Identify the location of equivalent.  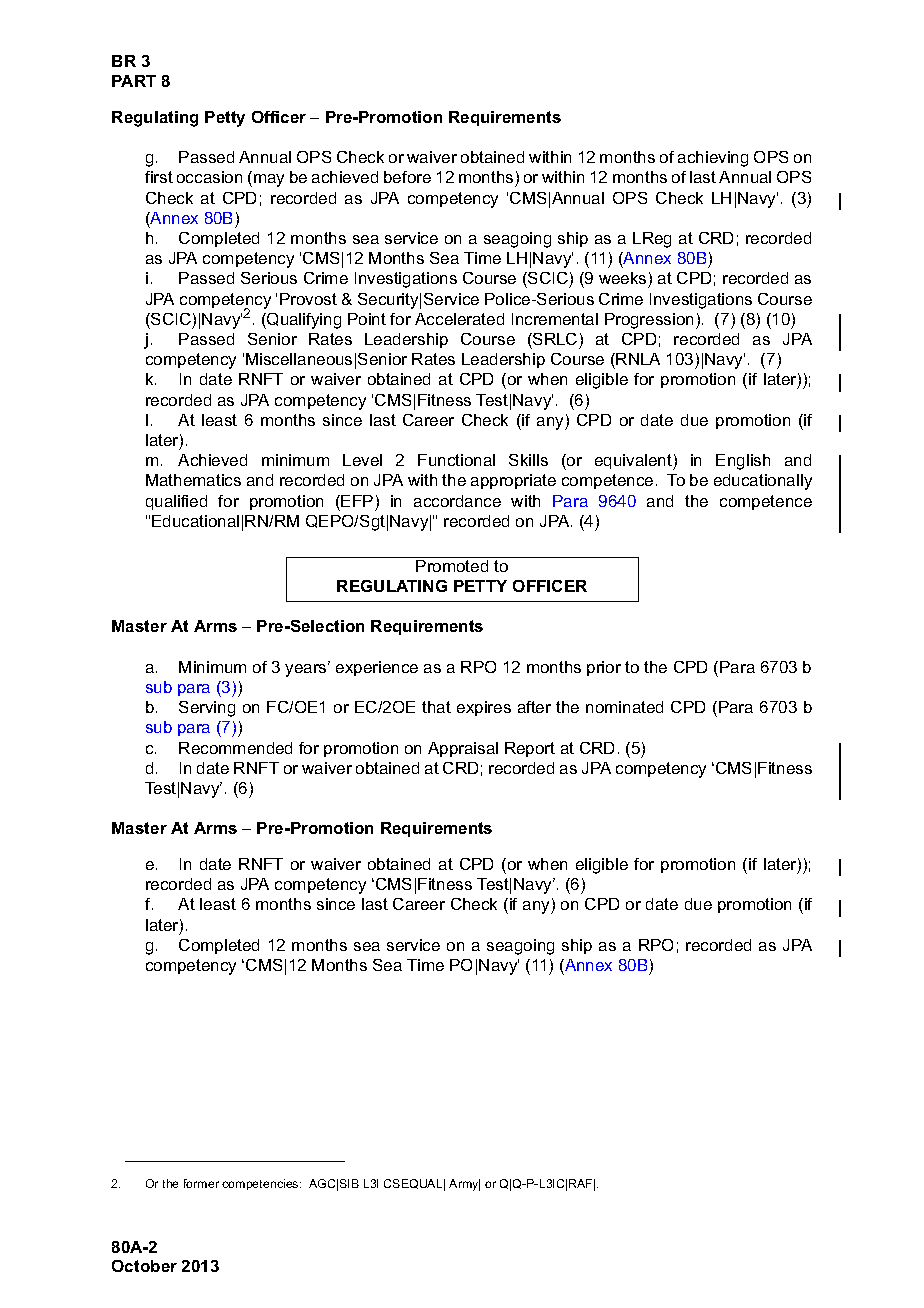
(634, 462).
